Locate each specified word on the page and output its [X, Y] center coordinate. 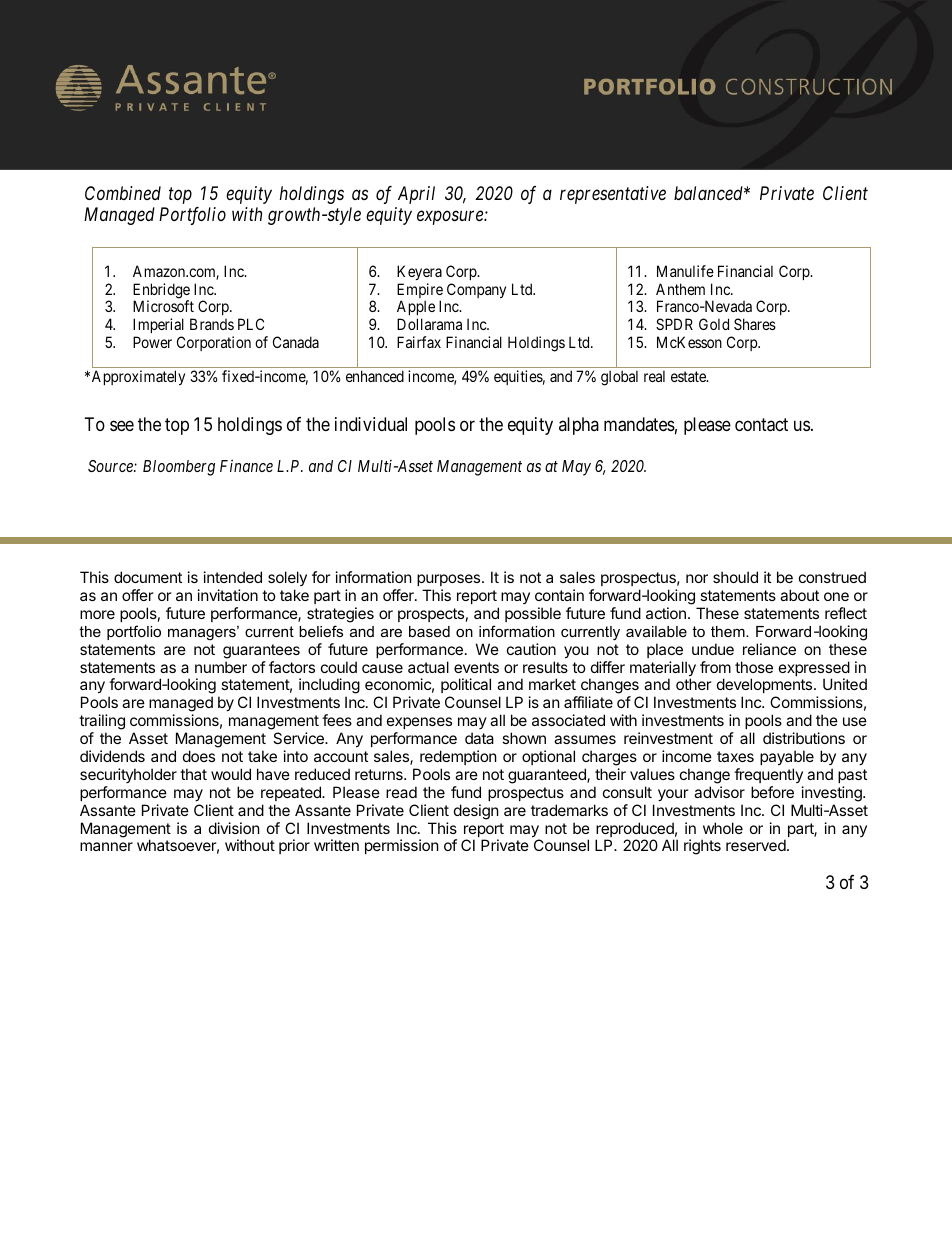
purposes [450, 580]
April [416, 195]
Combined [123, 193]
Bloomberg [179, 468]
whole [723, 828]
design [476, 812]
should [735, 577]
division [234, 828]
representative [613, 195]
